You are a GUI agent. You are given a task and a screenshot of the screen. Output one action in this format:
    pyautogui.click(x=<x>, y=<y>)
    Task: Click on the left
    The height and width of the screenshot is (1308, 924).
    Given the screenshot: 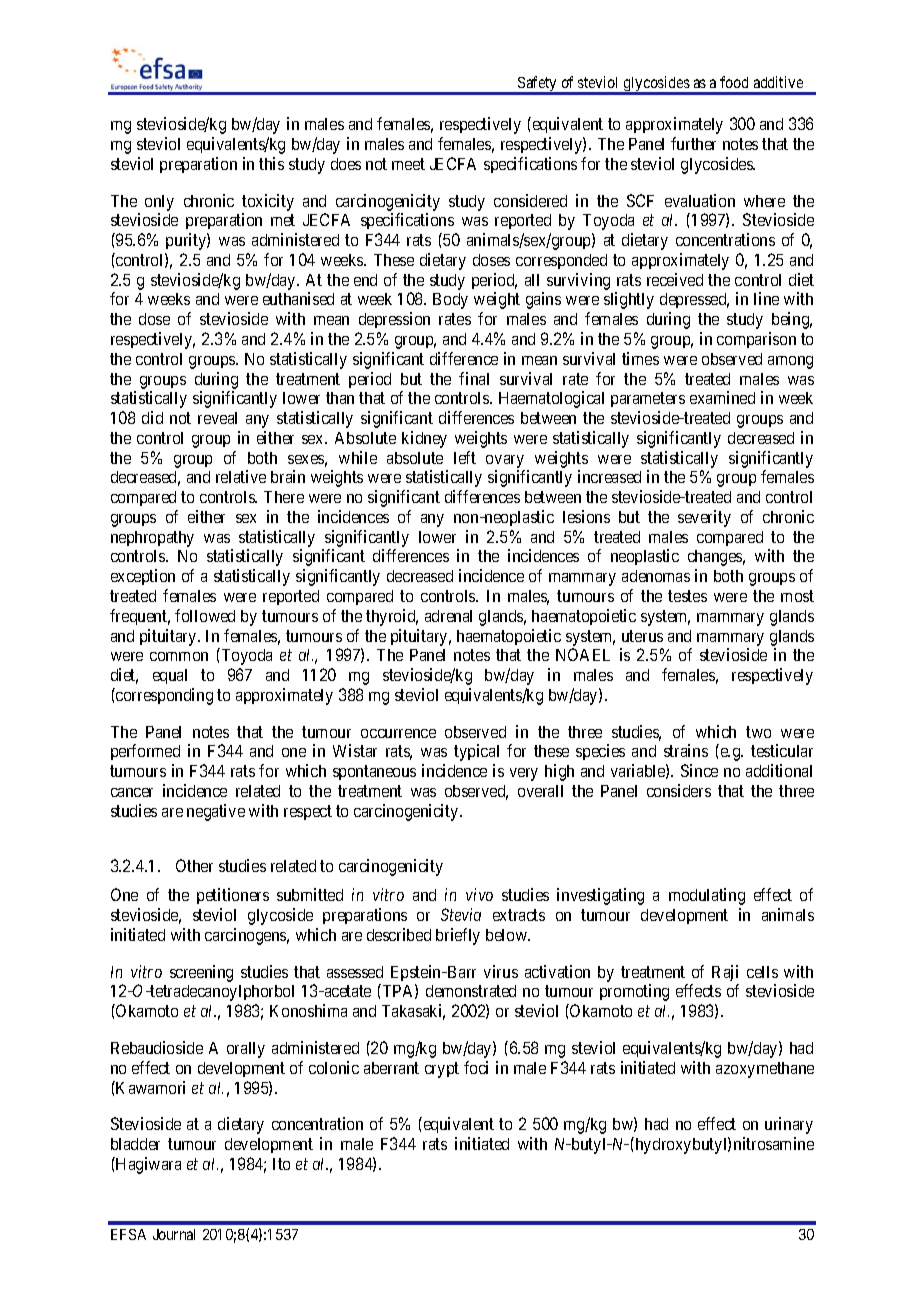 What is the action you would take?
    pyautogui.click(x=465, y=457)
